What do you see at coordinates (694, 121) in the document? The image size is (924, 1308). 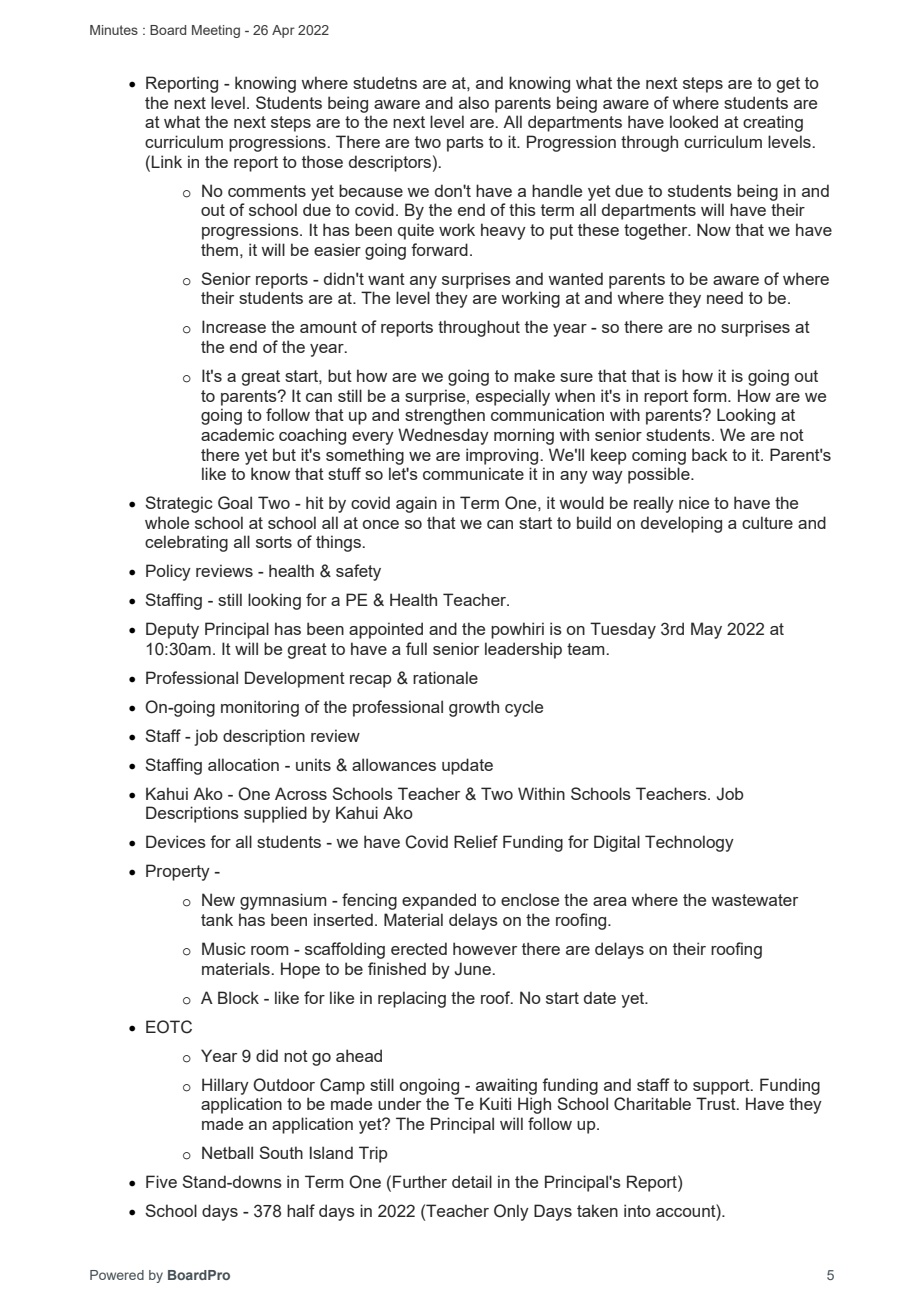 I see `looked` at bounding box center [694, 121].
